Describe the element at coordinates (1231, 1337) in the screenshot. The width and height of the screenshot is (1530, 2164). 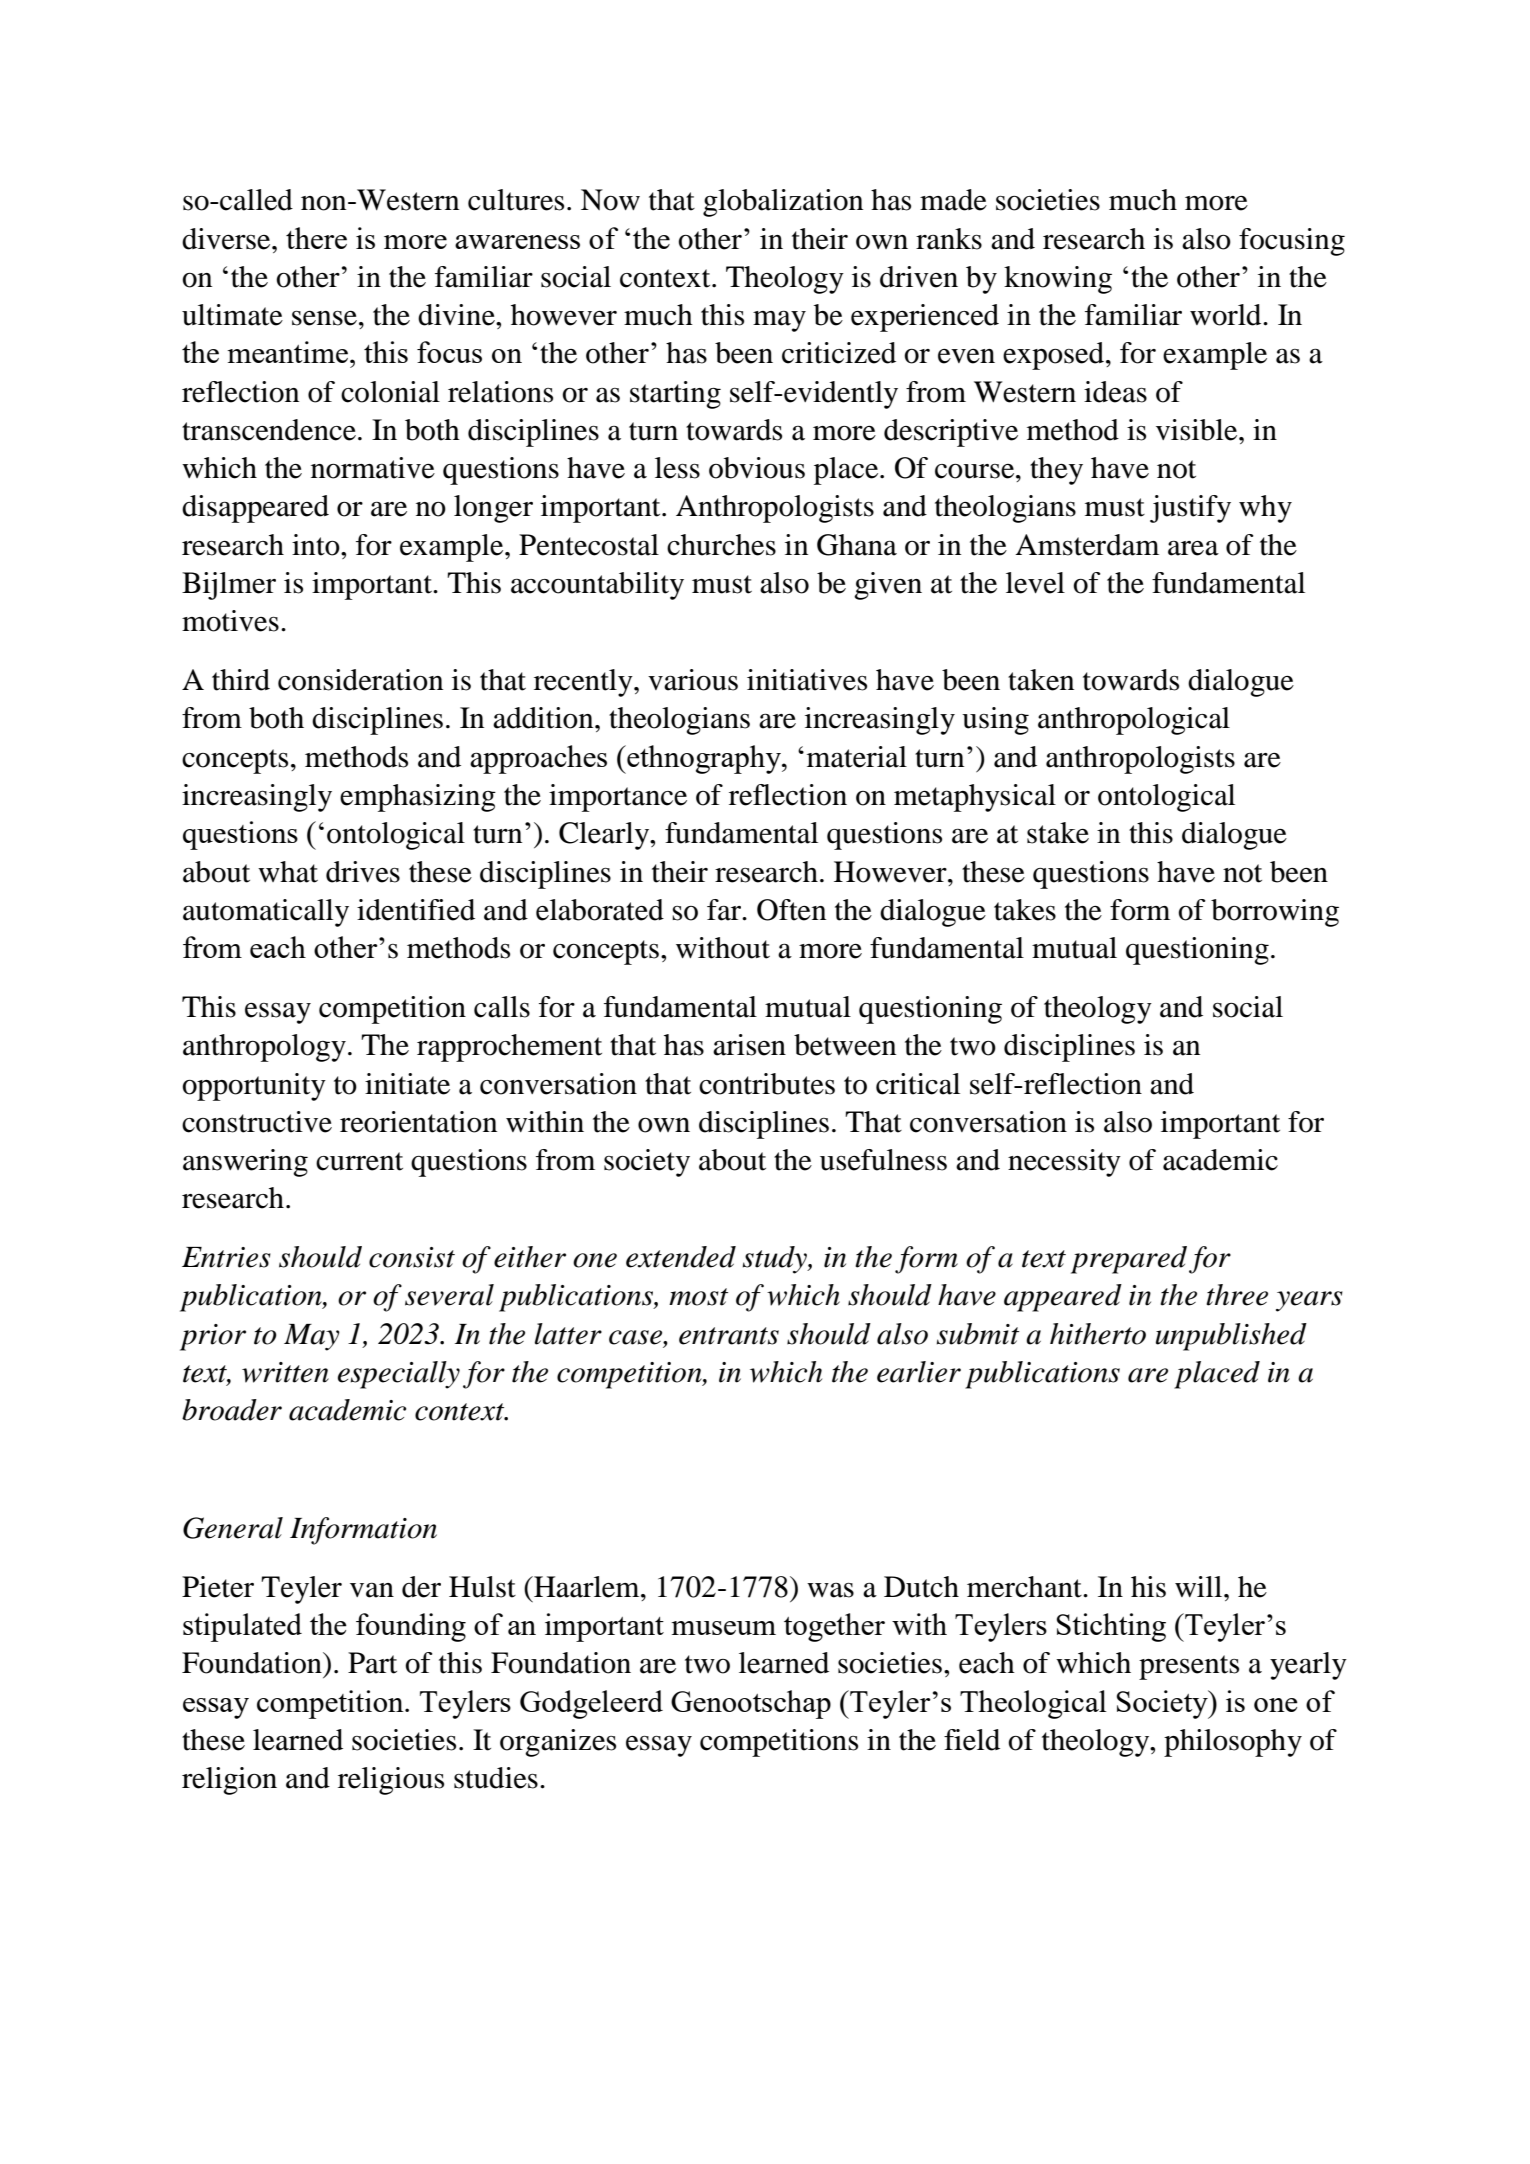
I see `unpublished` at that location.
